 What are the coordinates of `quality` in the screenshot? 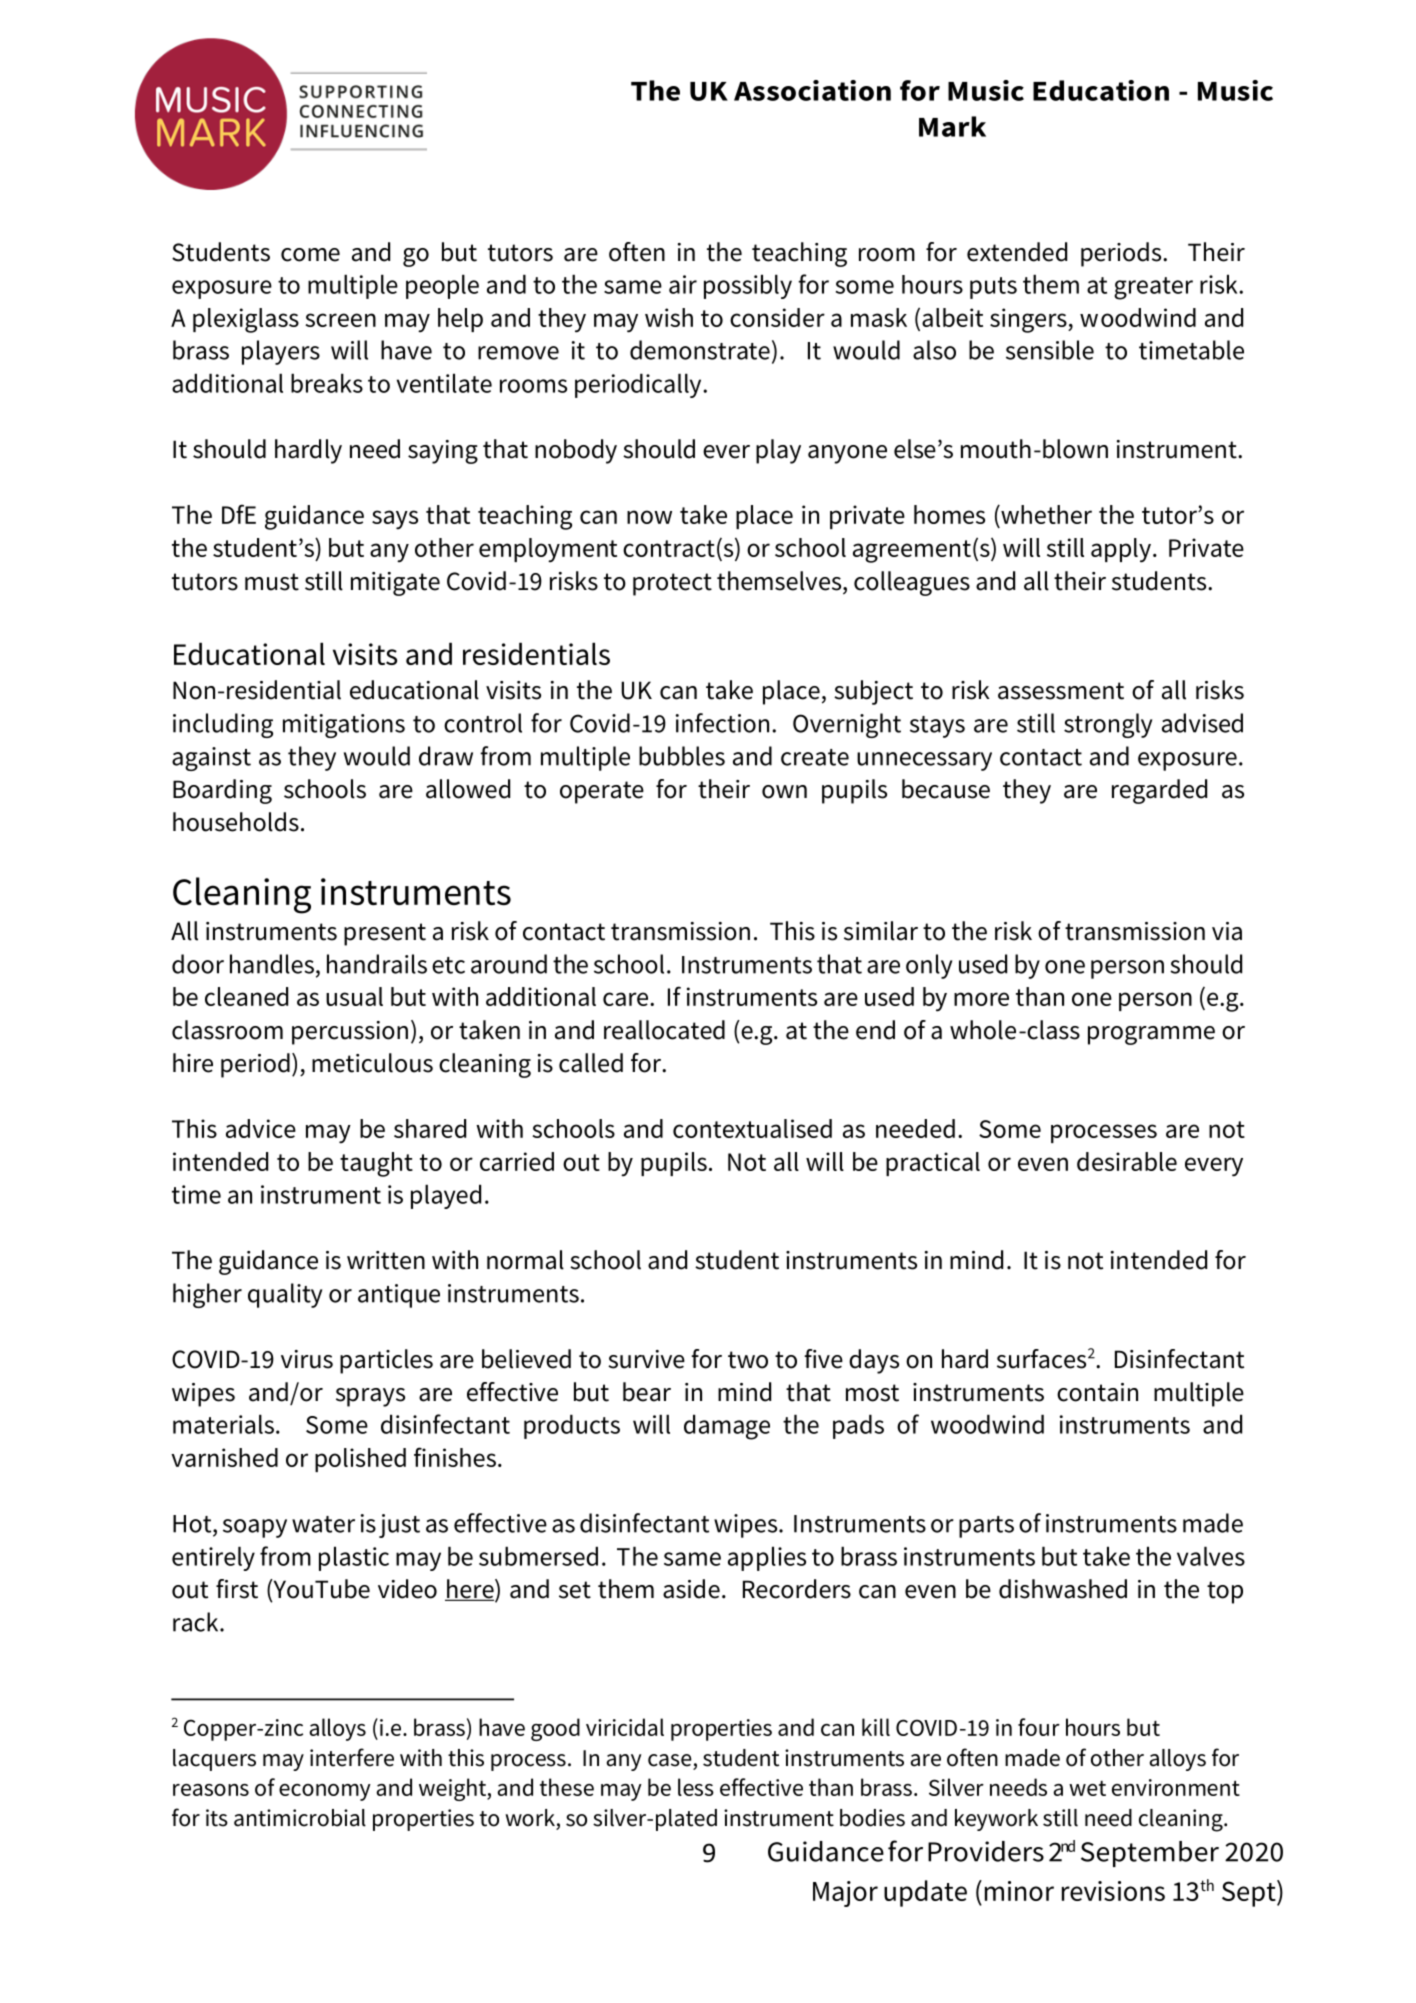 It's located at (285, 1295).
